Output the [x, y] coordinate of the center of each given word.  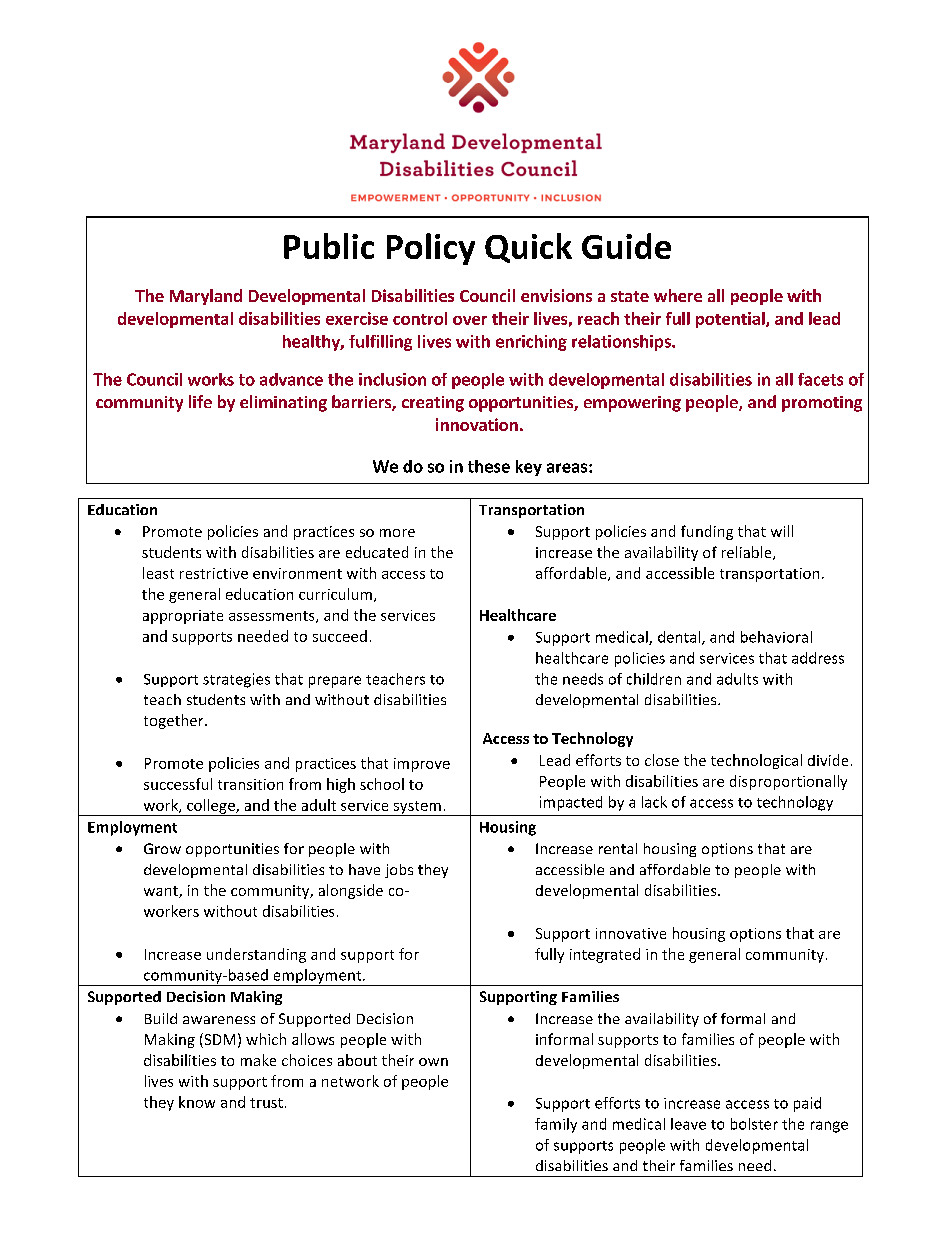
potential [731, 320]
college [211, 807]
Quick [528, 248]
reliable [748, 553]
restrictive [214, 573]
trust [266, 1103]
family [556, 1125]
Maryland [206, 297]
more [397, 533]
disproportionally [788, 782]
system [417, 808]
